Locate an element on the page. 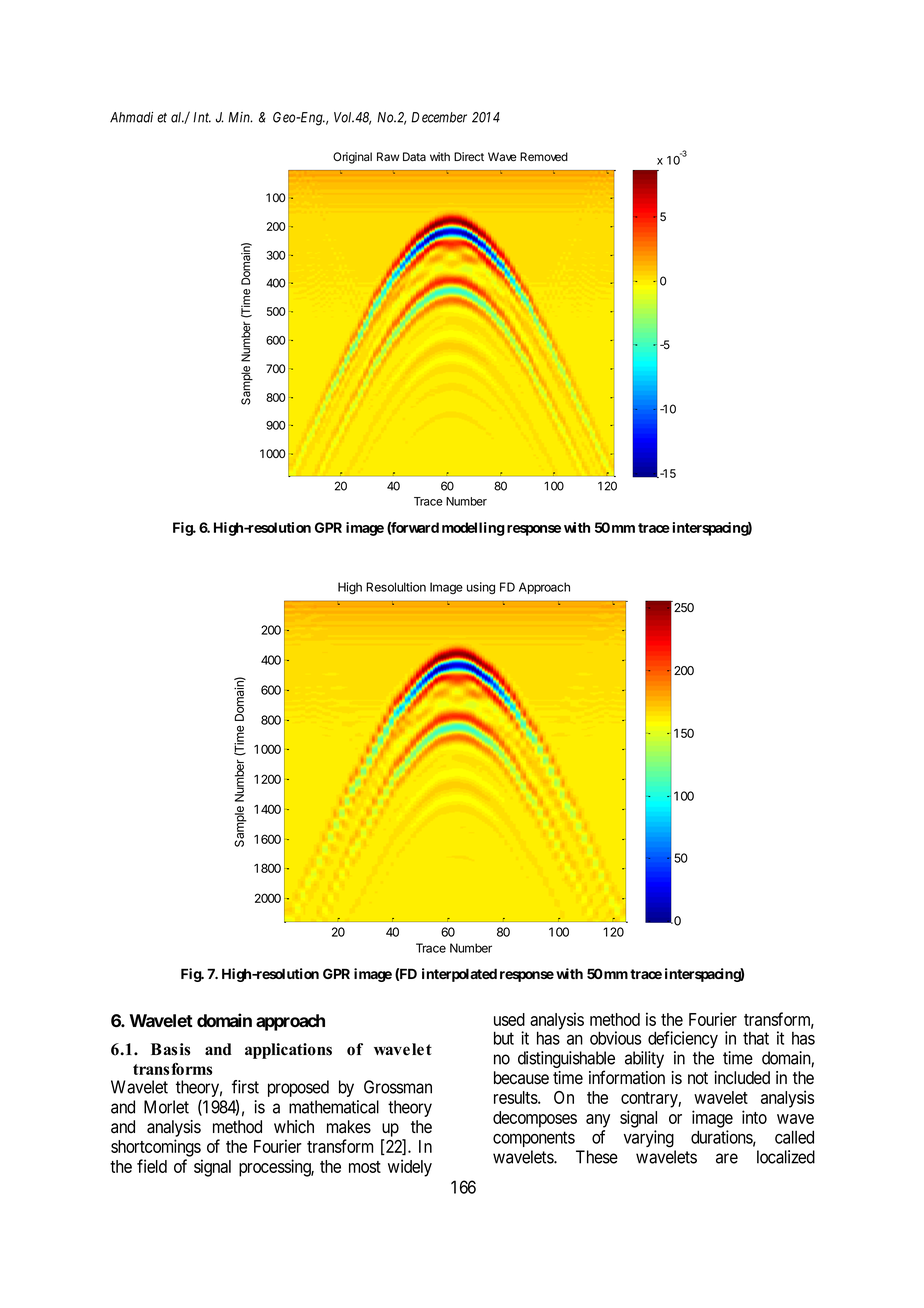 The height and width of the document is (1308, 924). Basis is located at coordinates (170, 1049).
